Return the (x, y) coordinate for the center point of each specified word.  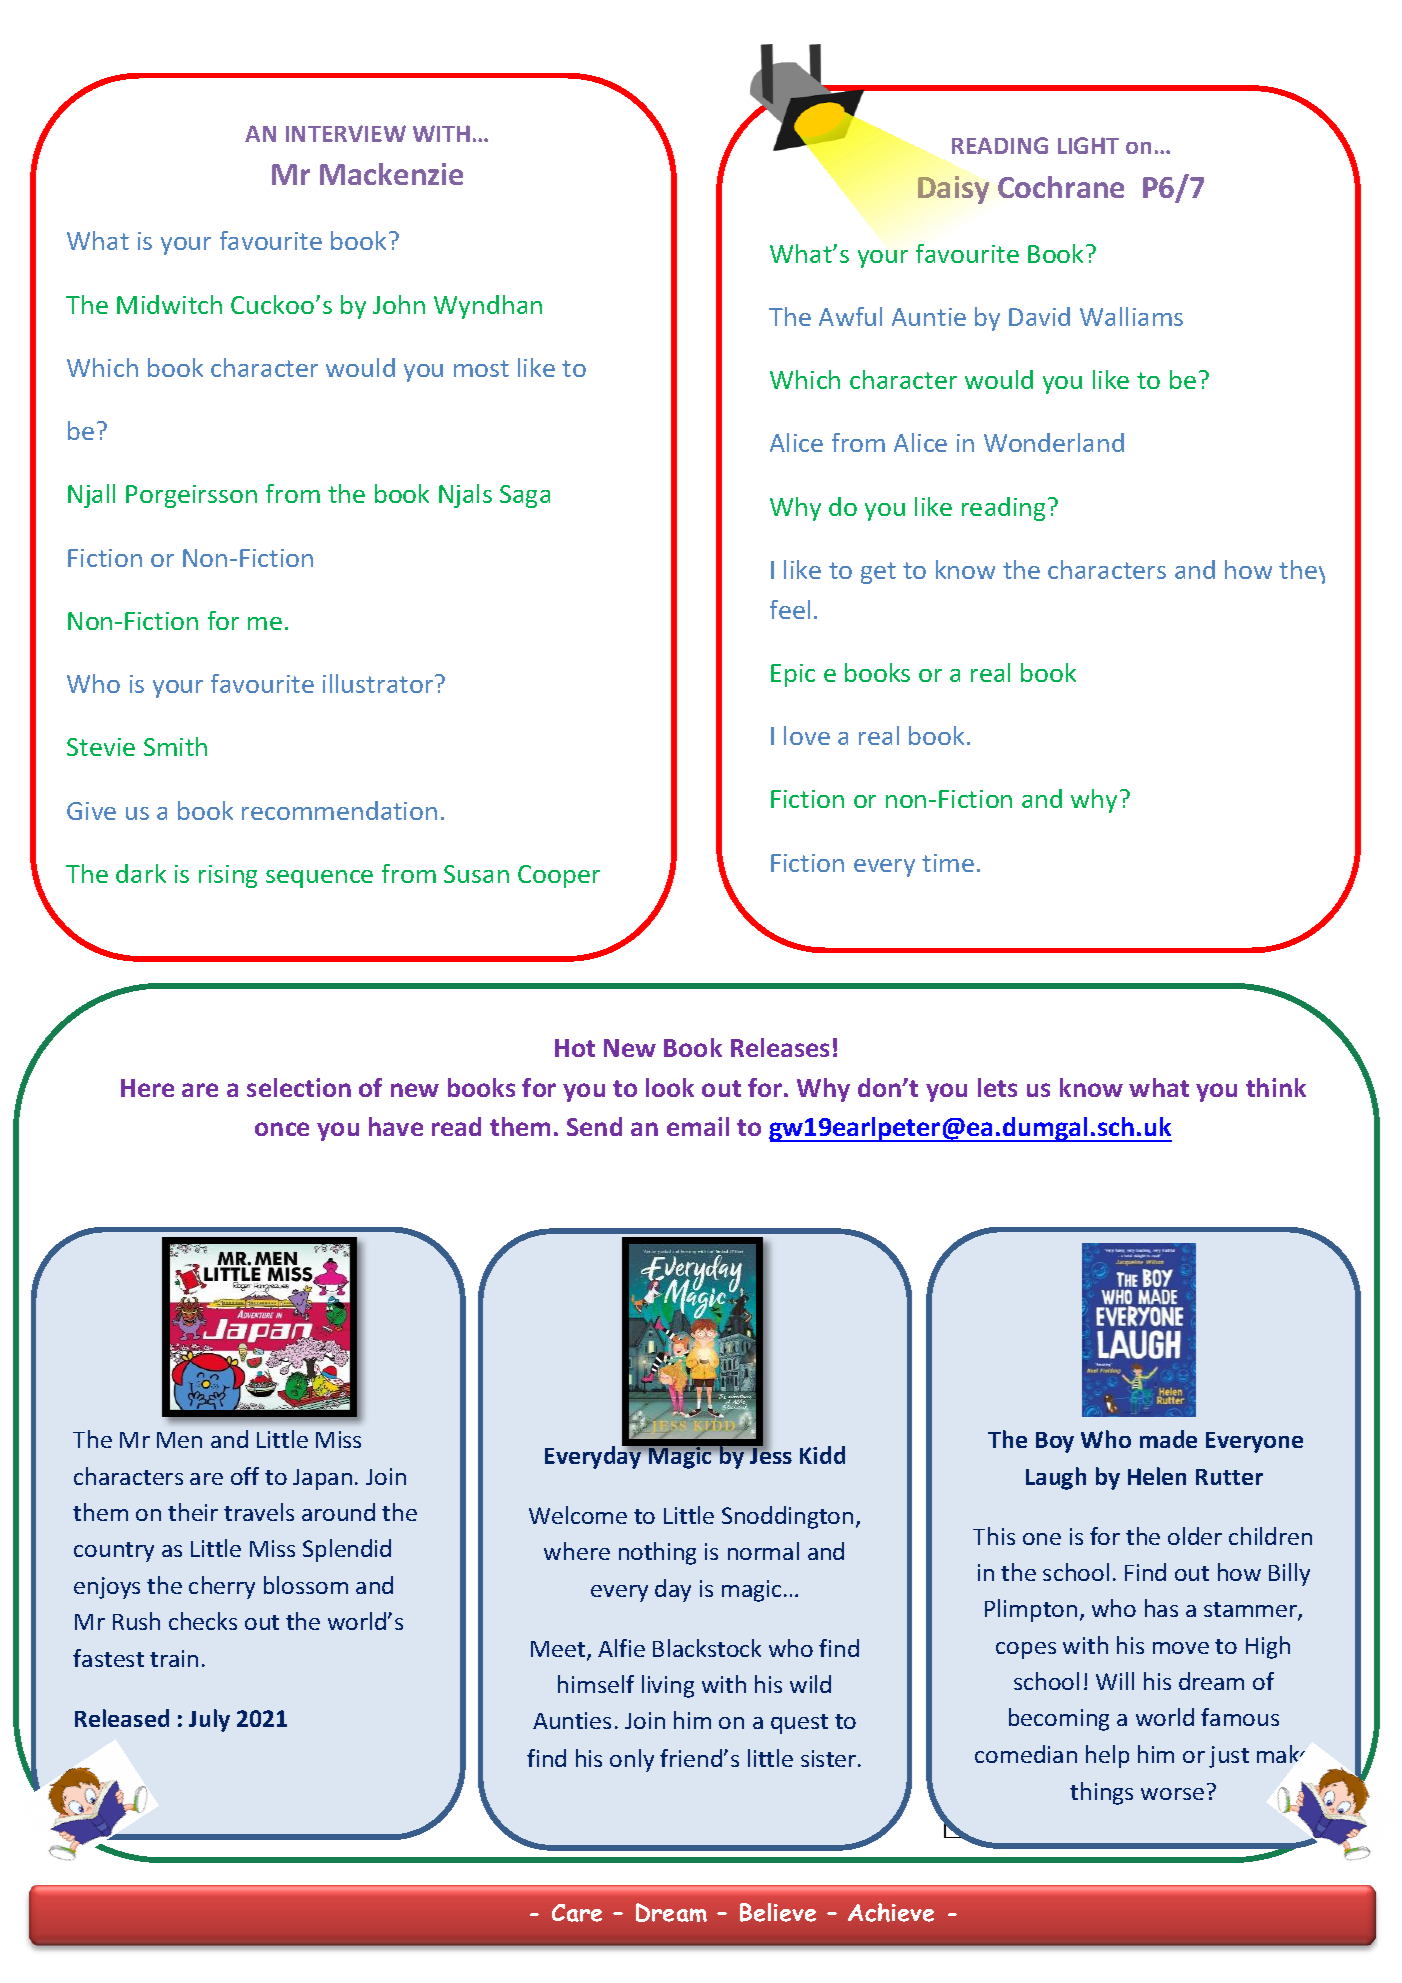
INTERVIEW (346, 133)
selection (299, 1087)
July (209, 1720)
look (670, 1087)
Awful (850, 316)
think (1276, 1087)
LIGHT (1088, 145)
